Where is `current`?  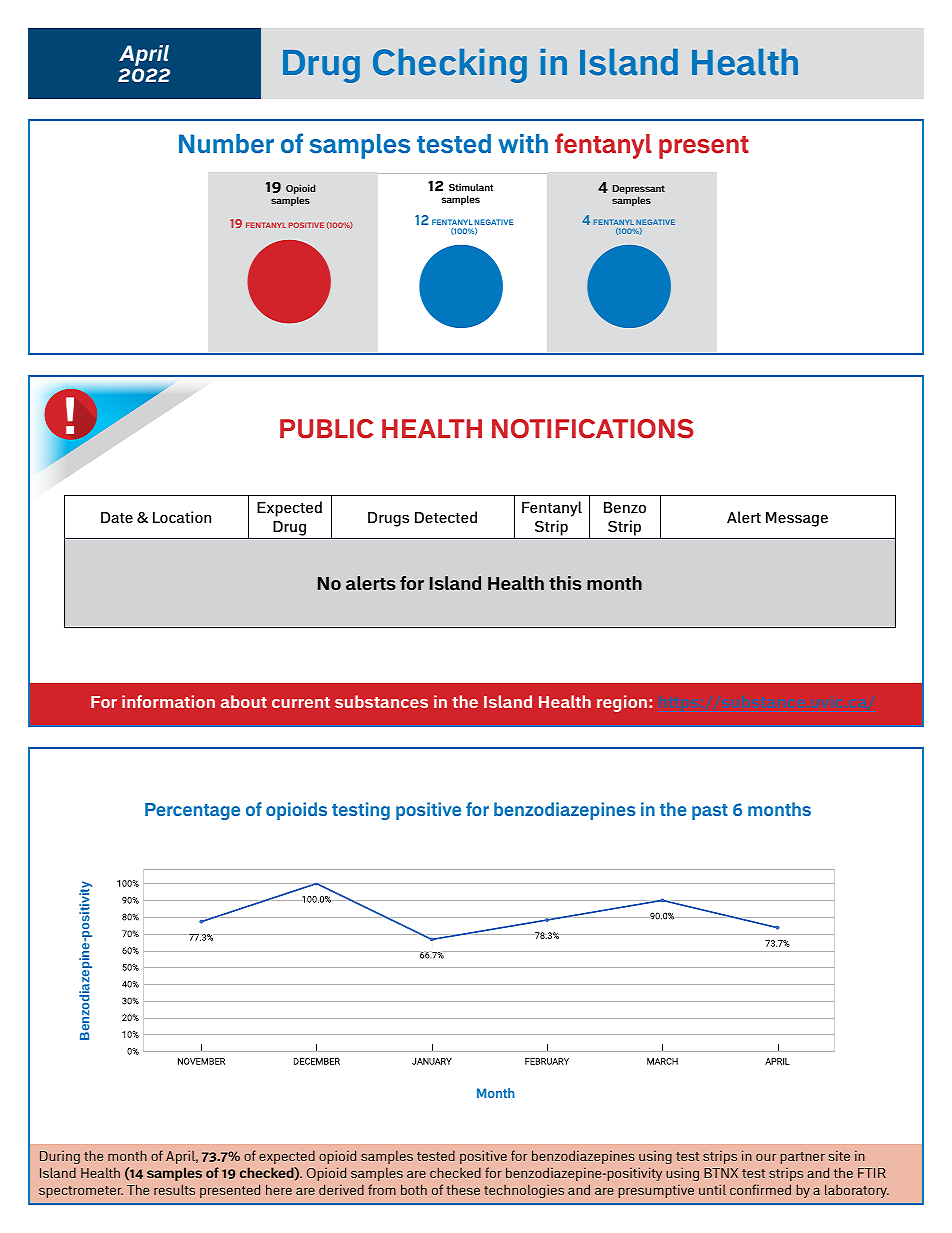
current is located at coordinates (301, 702).
